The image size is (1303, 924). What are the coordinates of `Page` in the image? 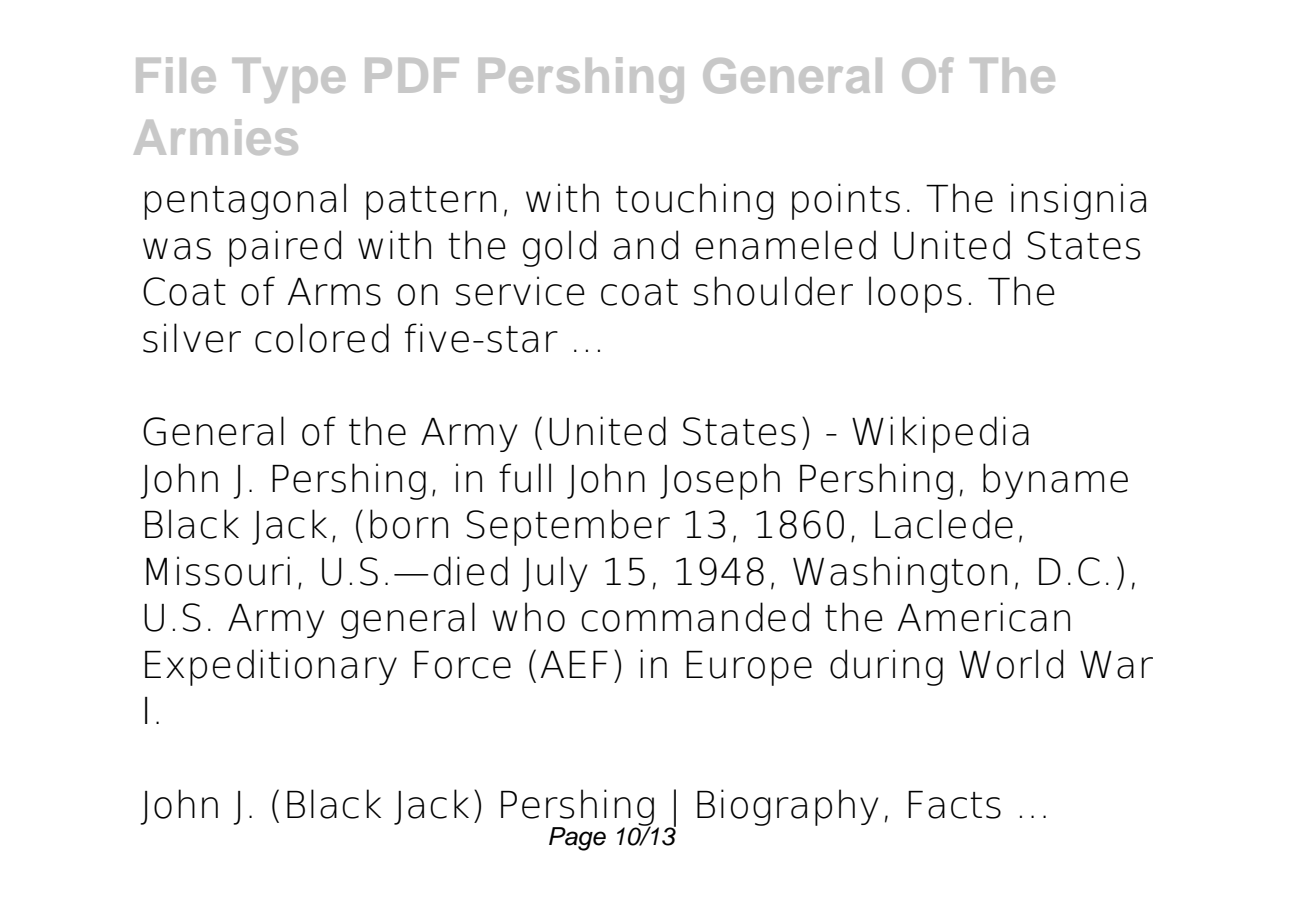 It's located at (577, 839).
